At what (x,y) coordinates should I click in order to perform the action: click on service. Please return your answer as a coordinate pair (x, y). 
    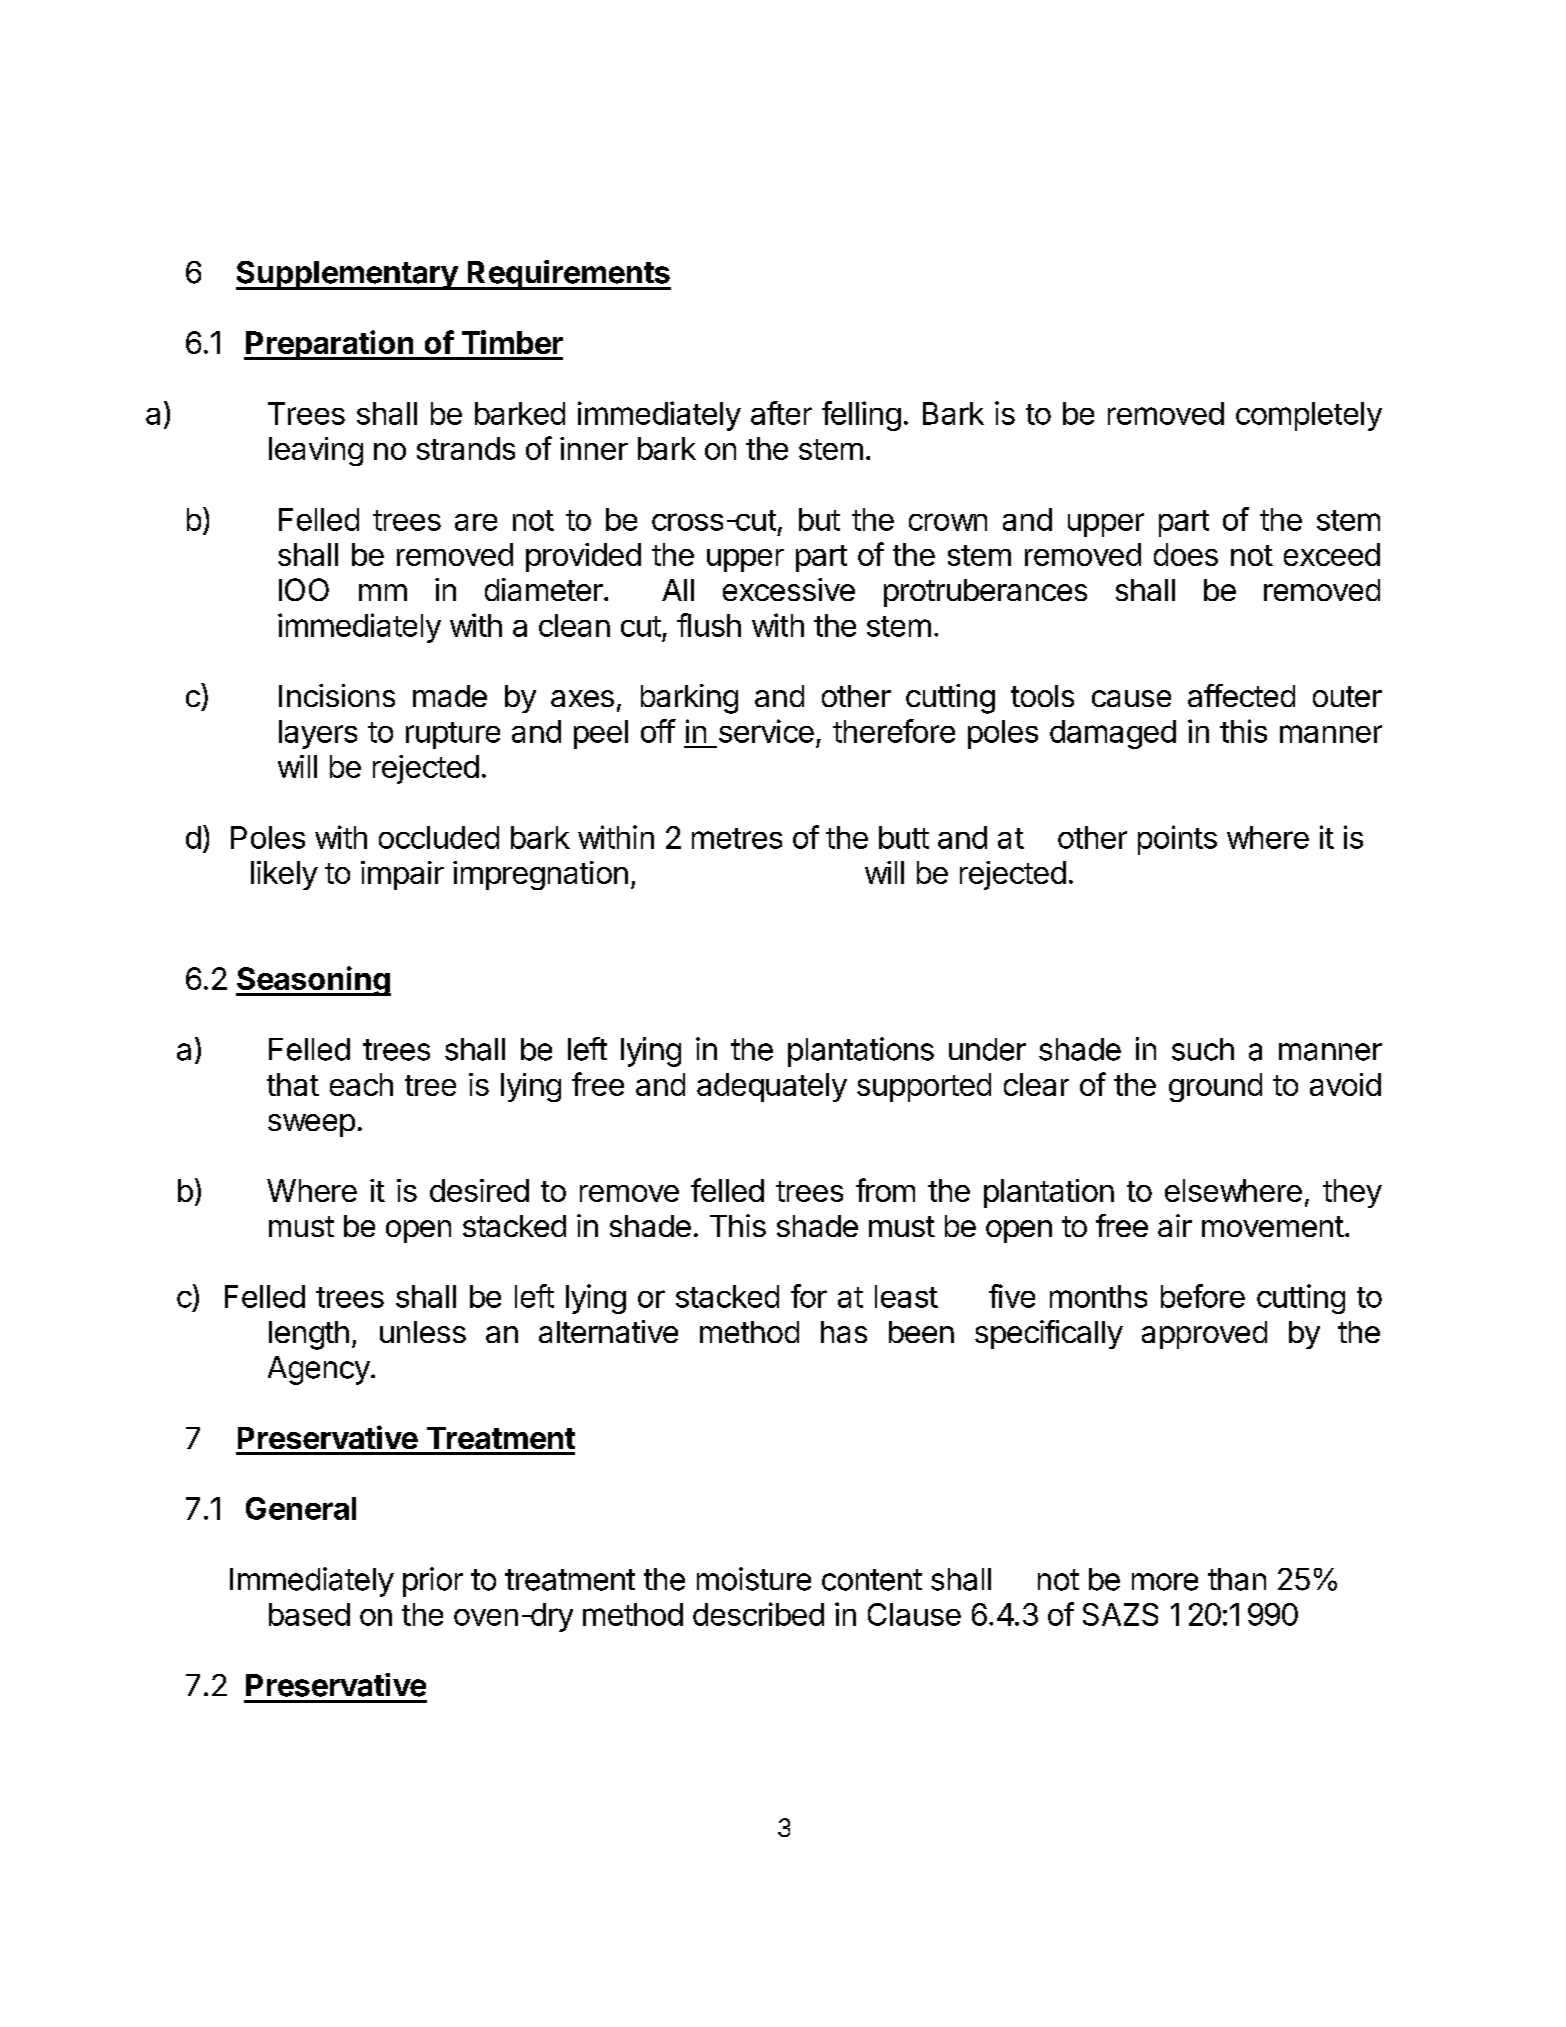
    Looking at the image, I should click on (766, 731).
